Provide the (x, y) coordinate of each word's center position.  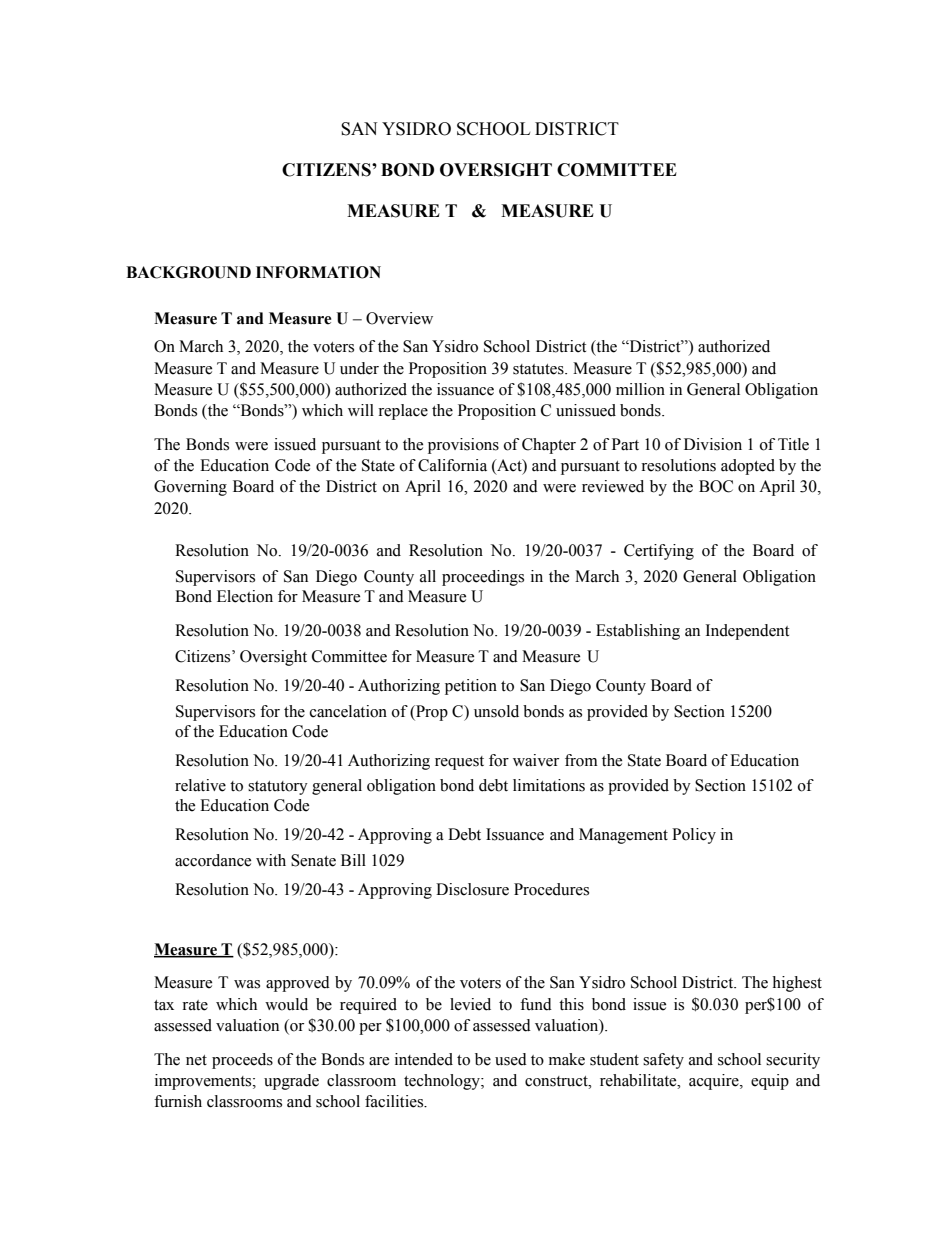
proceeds (242, 1061)
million (640, 389)
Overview (399, 318)
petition (471, 687)
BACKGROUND (188, 272)
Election (245, 596)
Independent (747, 632)
